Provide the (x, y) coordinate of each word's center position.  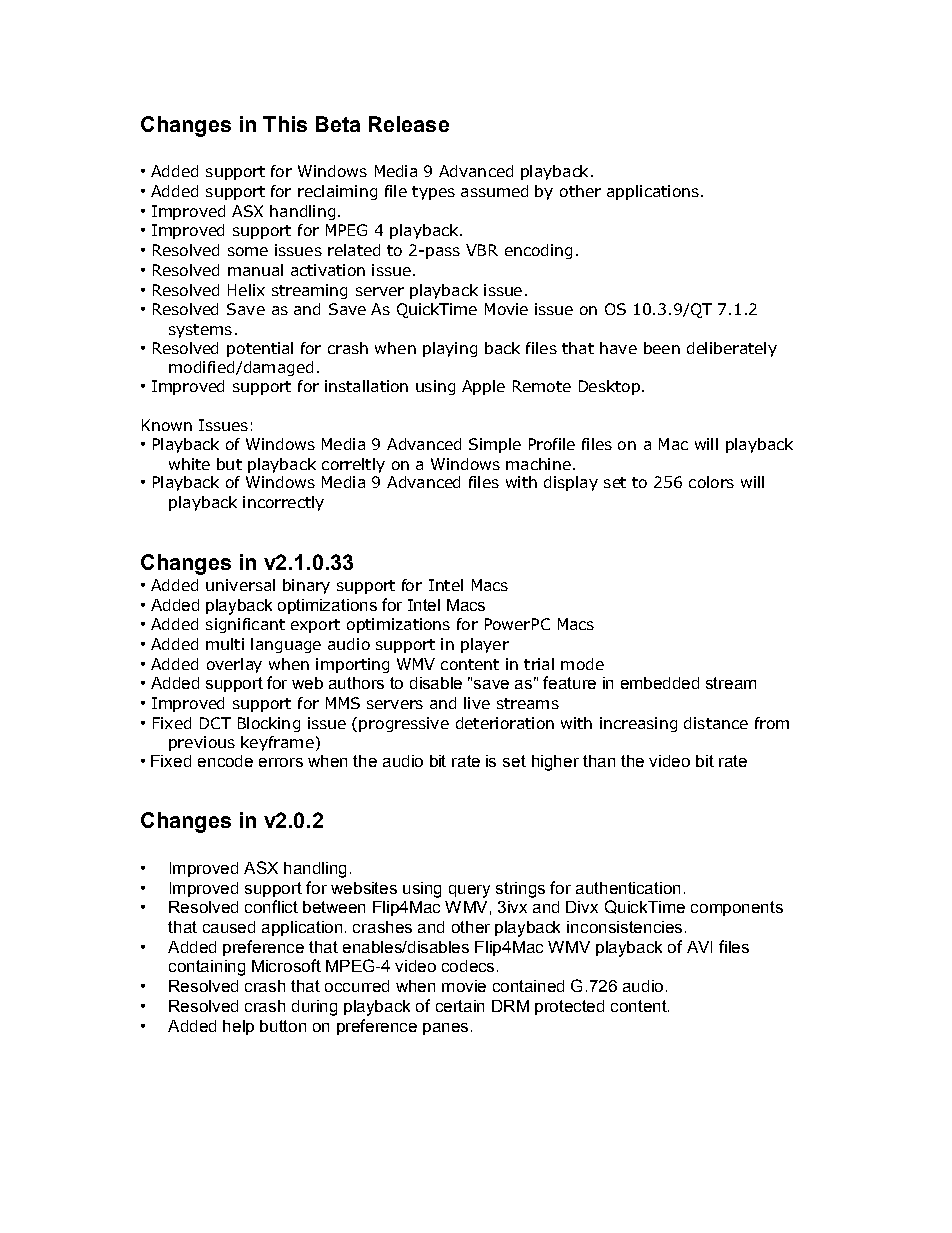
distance (716, 723)
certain (460, 1006)
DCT (215, 723)
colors (711, 482)
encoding (538, 251)
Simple (495, 445)
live (477, 703)
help (238, 1027)
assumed (494, 191)
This (285, 124)
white (189, 464)
